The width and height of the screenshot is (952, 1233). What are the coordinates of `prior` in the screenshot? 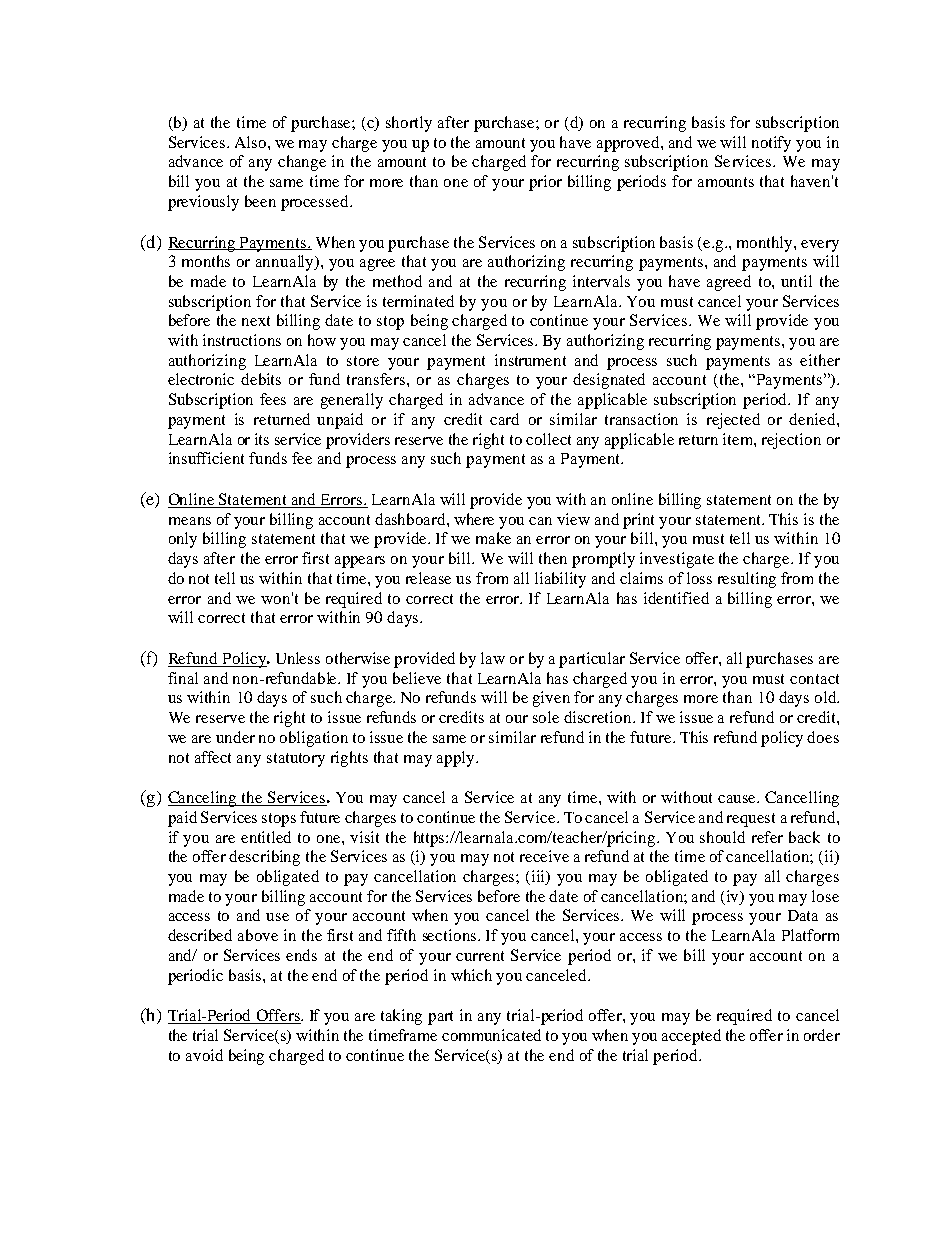 It's located at (545, 183).
